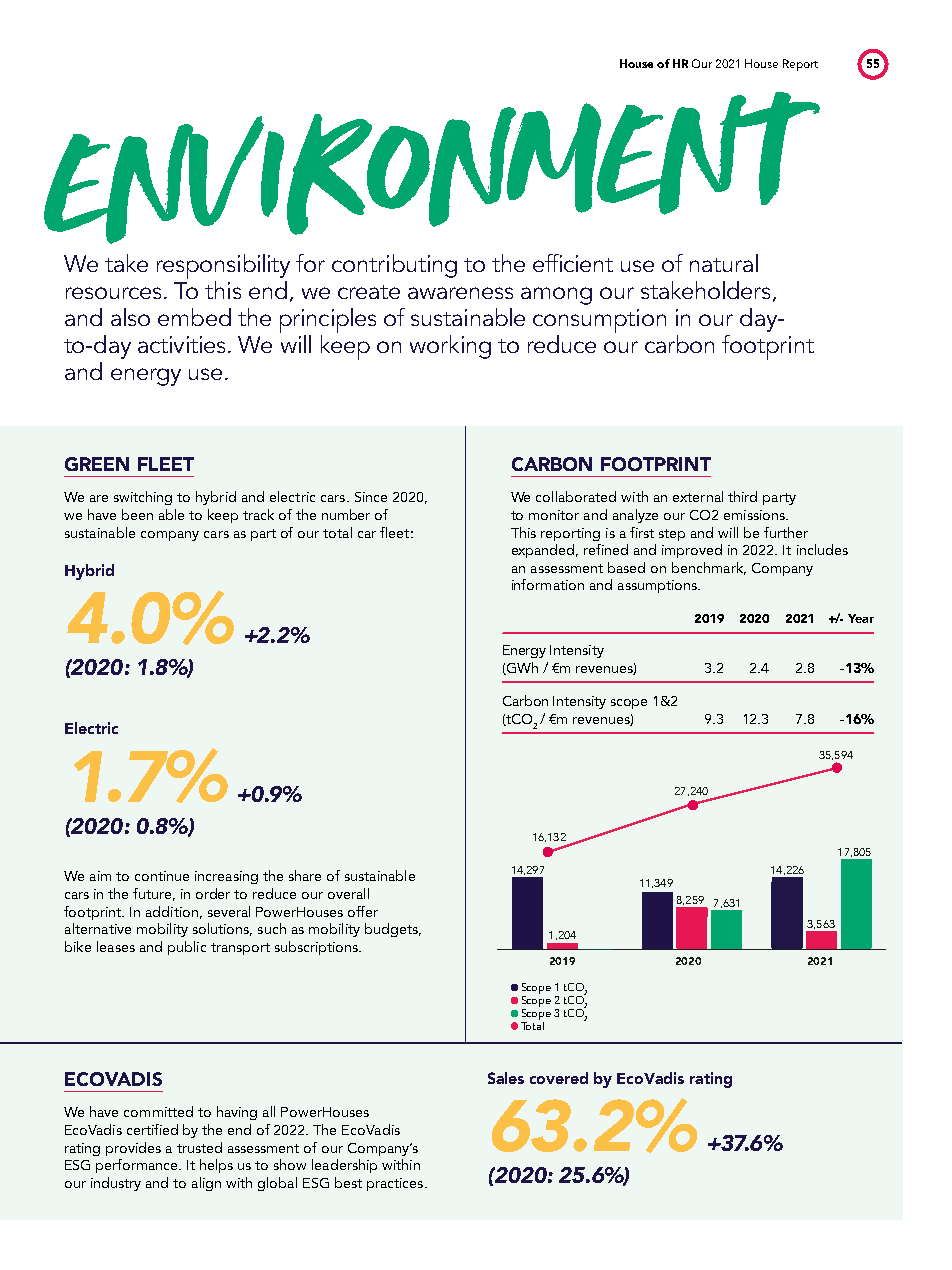 The image size is (952, 1270). I want to click on information, so click(548, 584).
